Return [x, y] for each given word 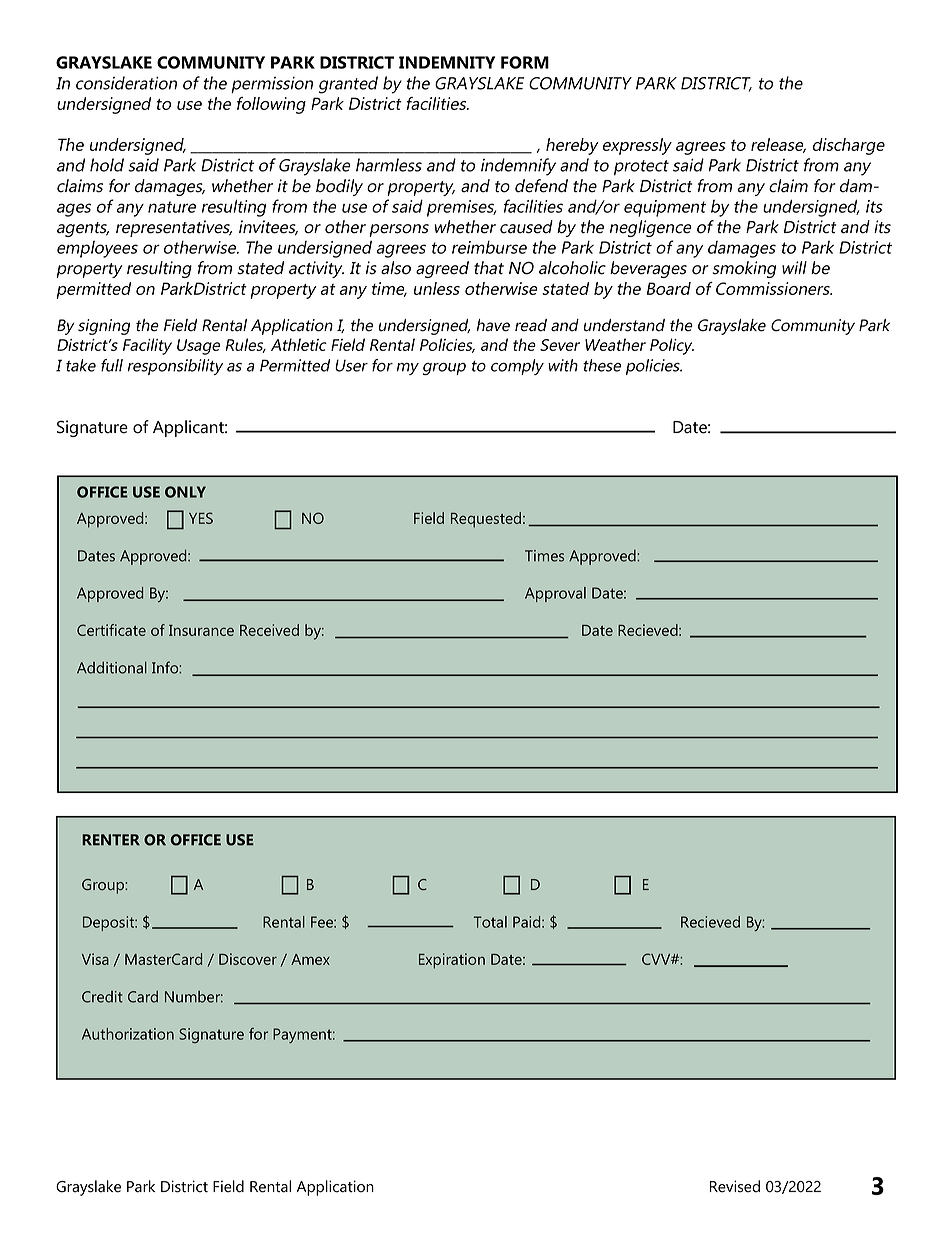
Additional [112, 667]
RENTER [111, 840]
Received [269, 630]
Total [490, 922]
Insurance [201, 630]
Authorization [128, 1034]
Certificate [111, 630]
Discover [248, 959]
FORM [525, 62]
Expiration [452, 961]
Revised [735, 1186]
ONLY [185, 492]
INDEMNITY [447, 62]
